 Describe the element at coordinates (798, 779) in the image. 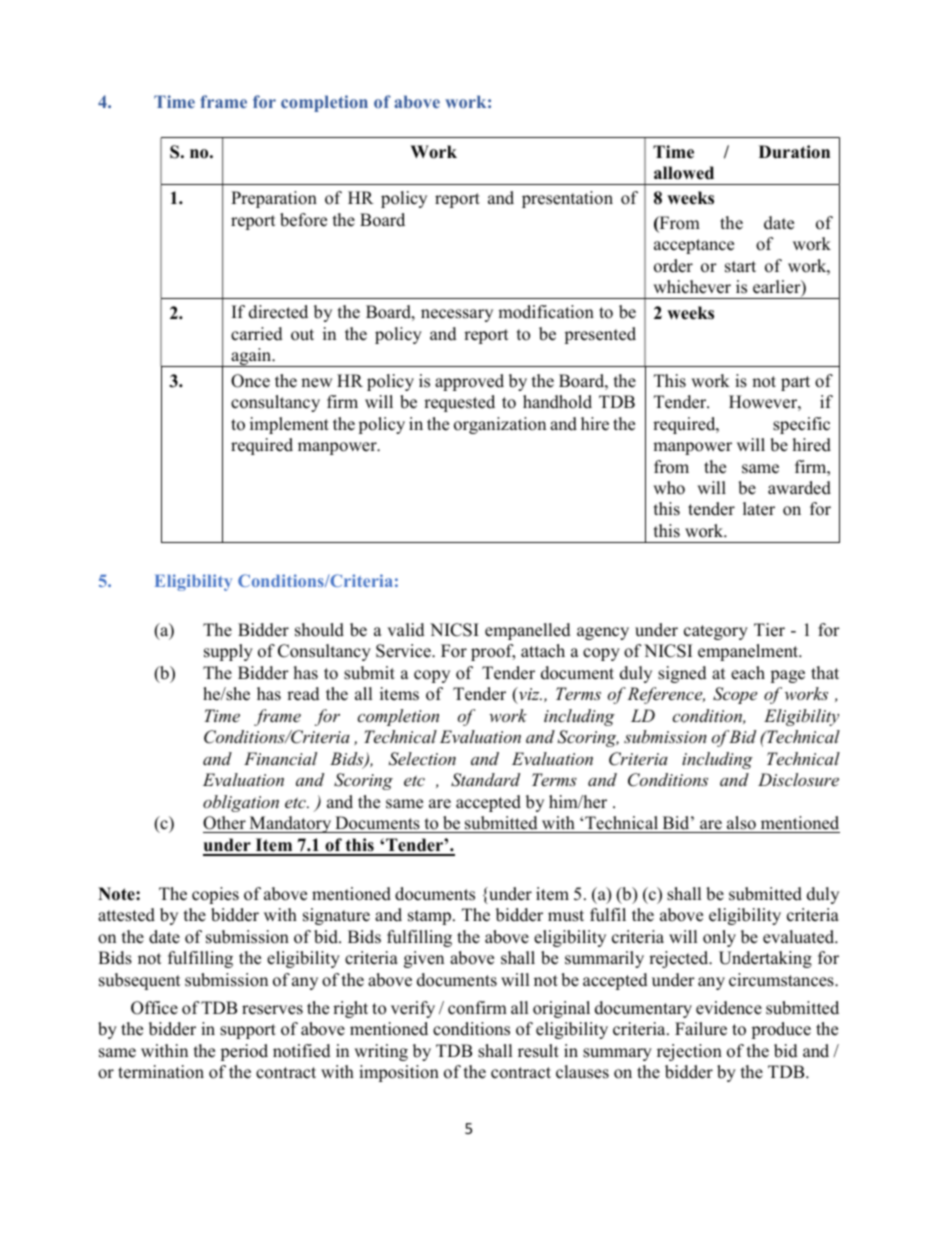

I see `Disclosure` at that location.
